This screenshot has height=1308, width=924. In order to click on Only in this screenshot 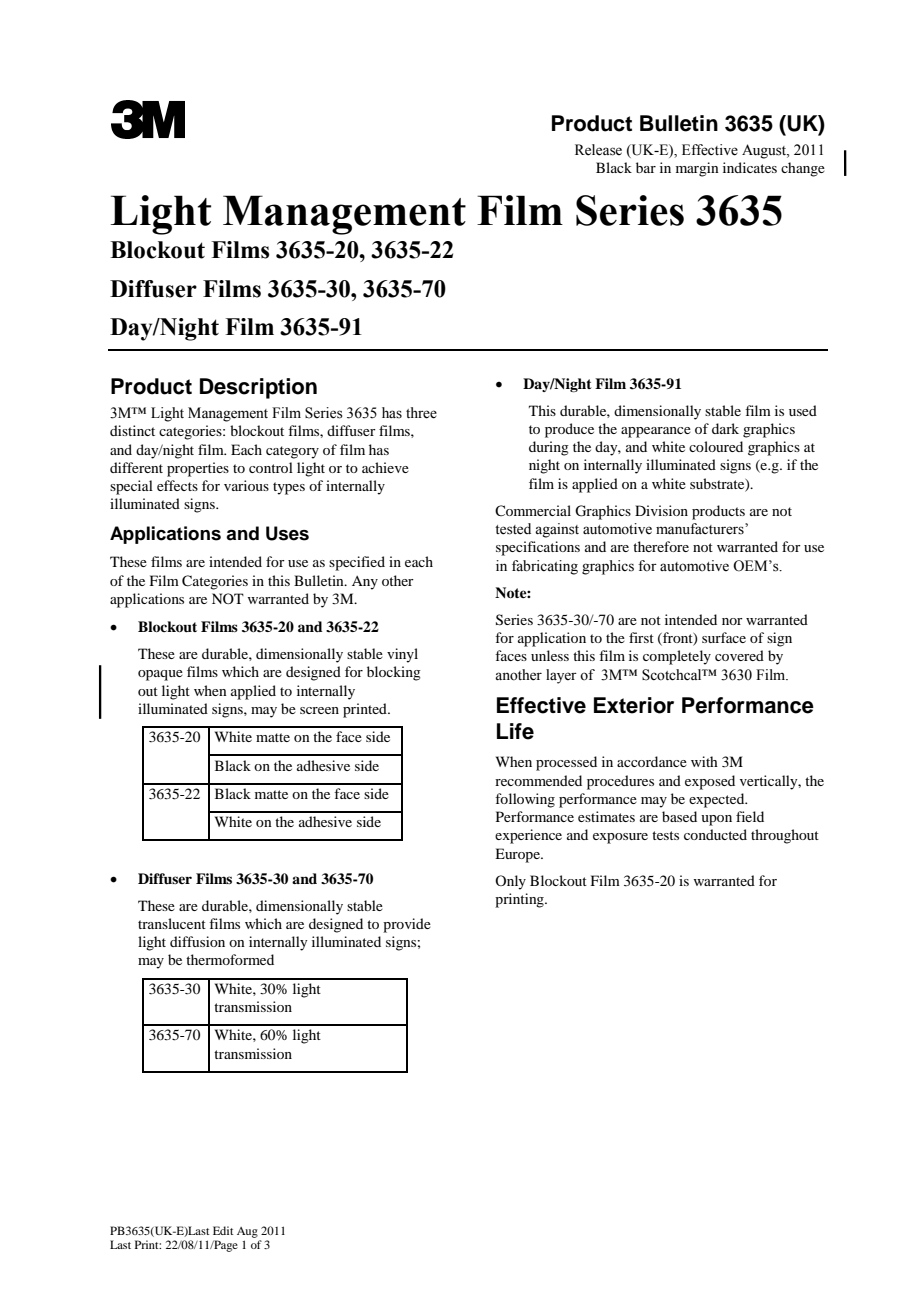, I will do `click(510, 882)`.
